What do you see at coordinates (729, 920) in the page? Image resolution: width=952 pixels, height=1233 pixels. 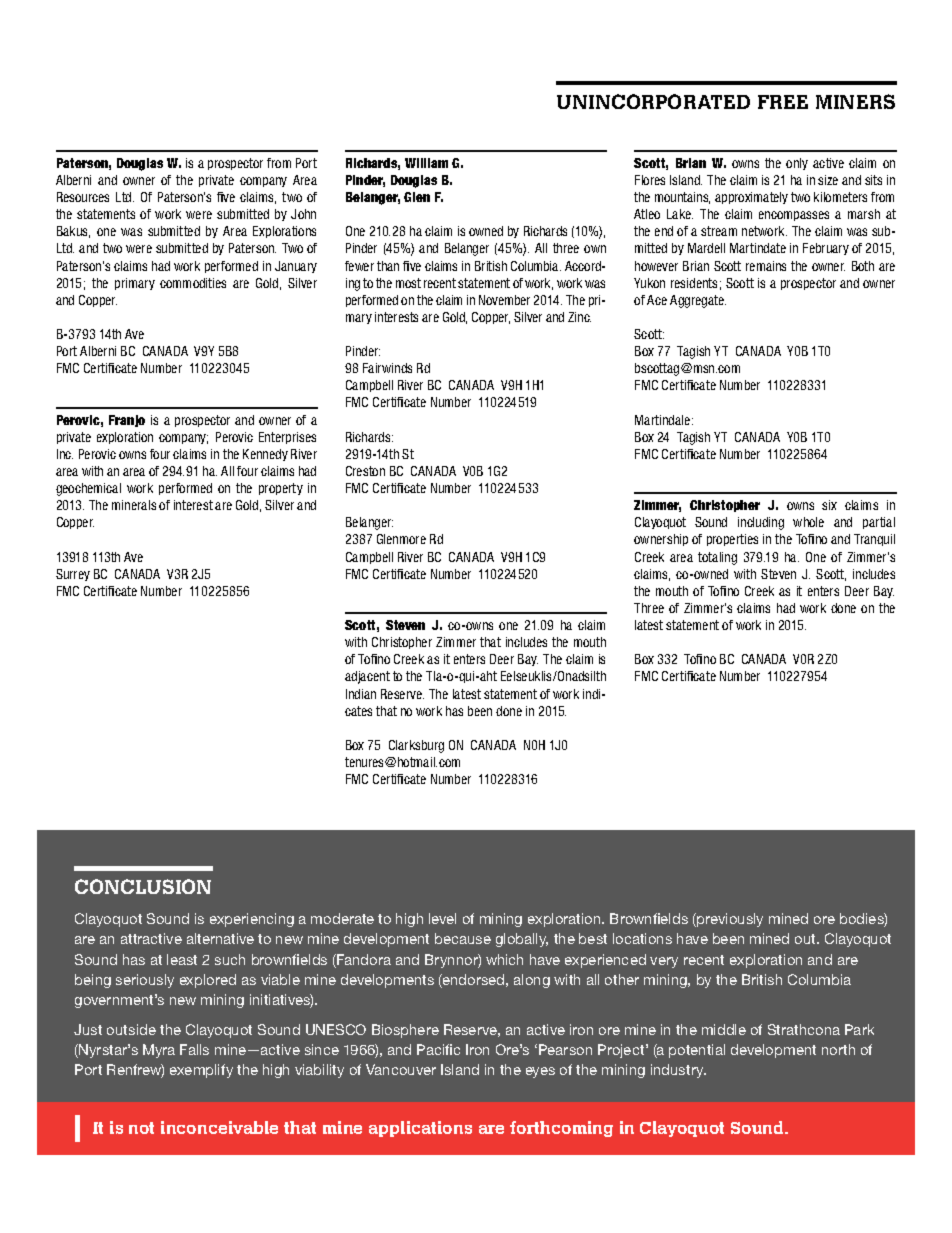 I see `previously` at bounding box center [729, 920].
